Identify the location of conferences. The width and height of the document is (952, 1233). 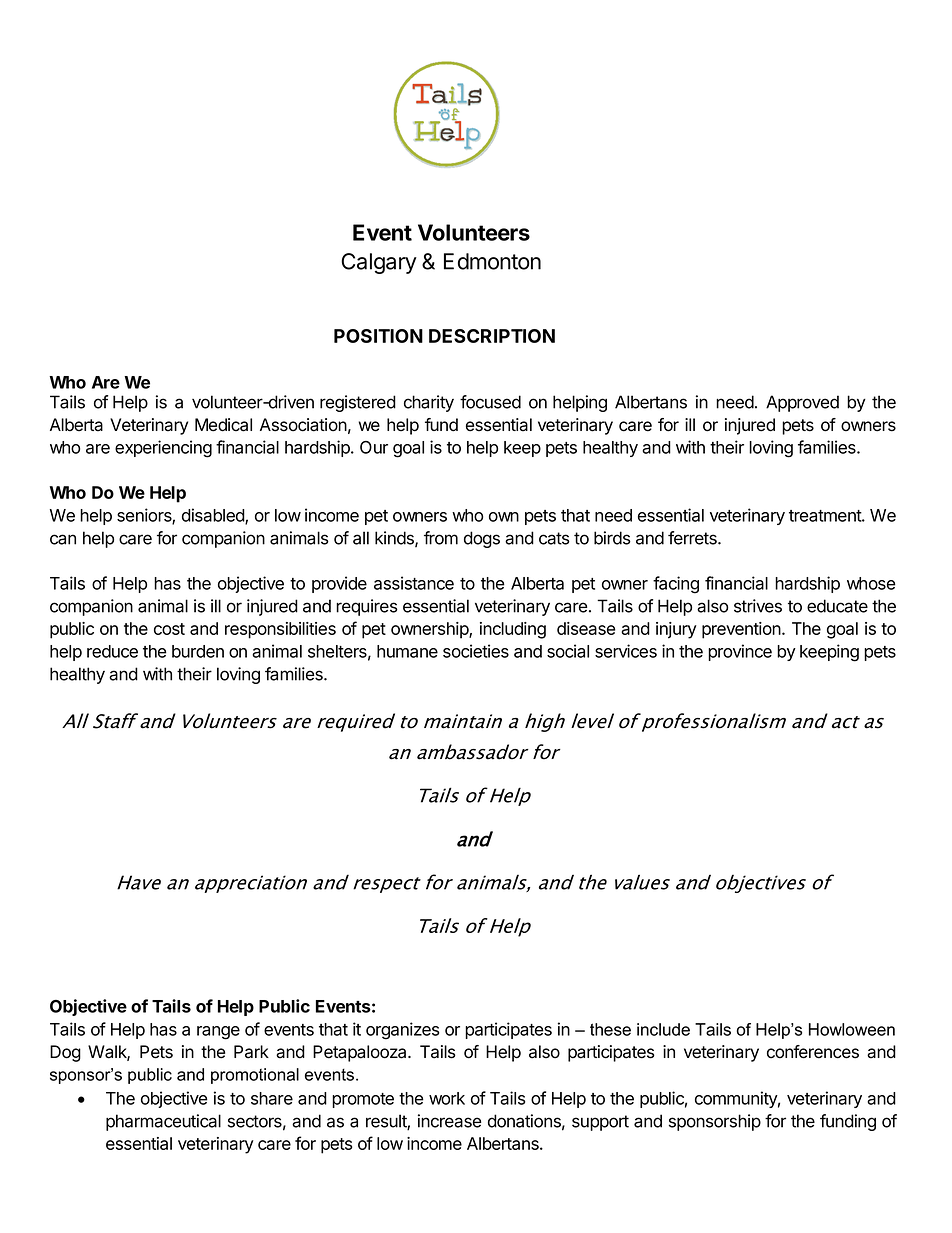
(813, 1052).
